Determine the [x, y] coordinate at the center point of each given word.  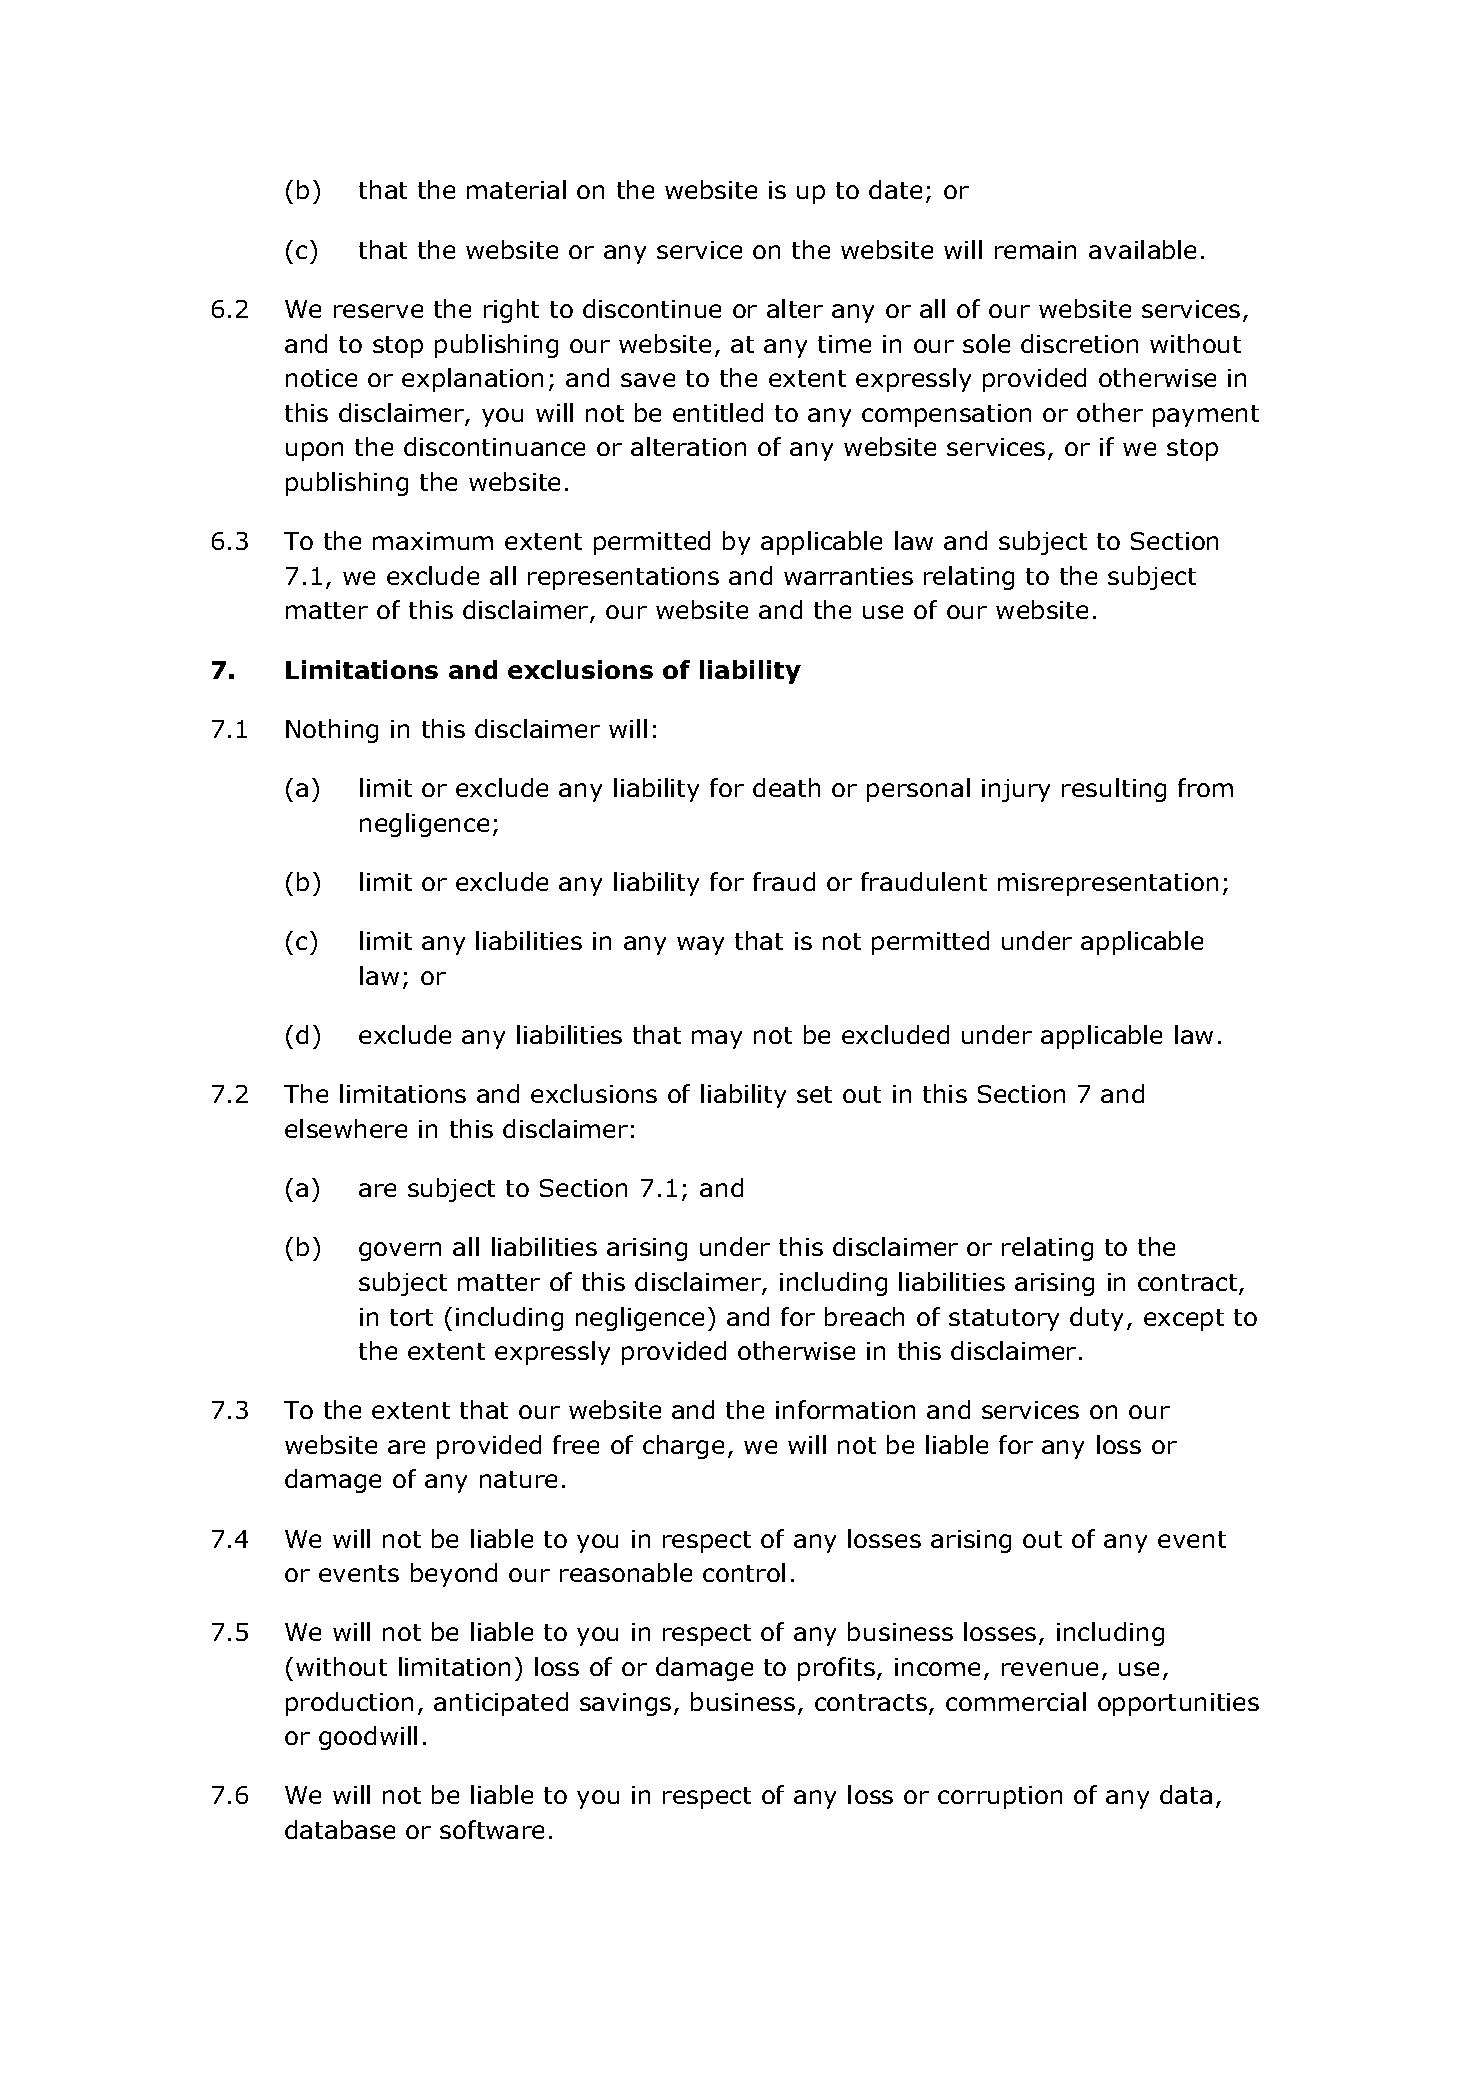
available [1142, 249]
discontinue [652, 308]
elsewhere [346, 1128]
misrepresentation [1108, 884]
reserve [378, 311]
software [492, 1829]
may [717, 1039]
